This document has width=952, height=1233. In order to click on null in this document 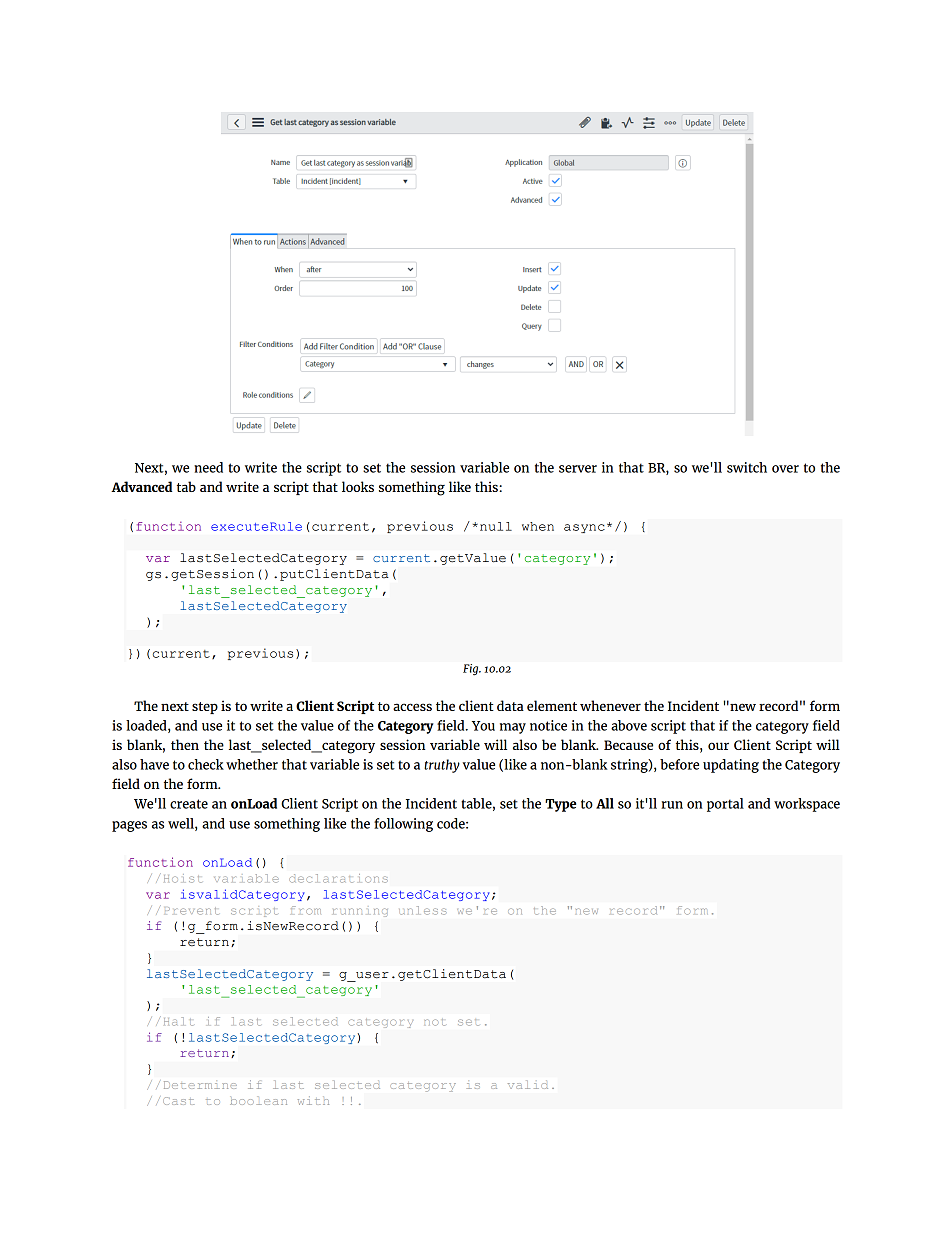, I will do `click(496, 526)`.
